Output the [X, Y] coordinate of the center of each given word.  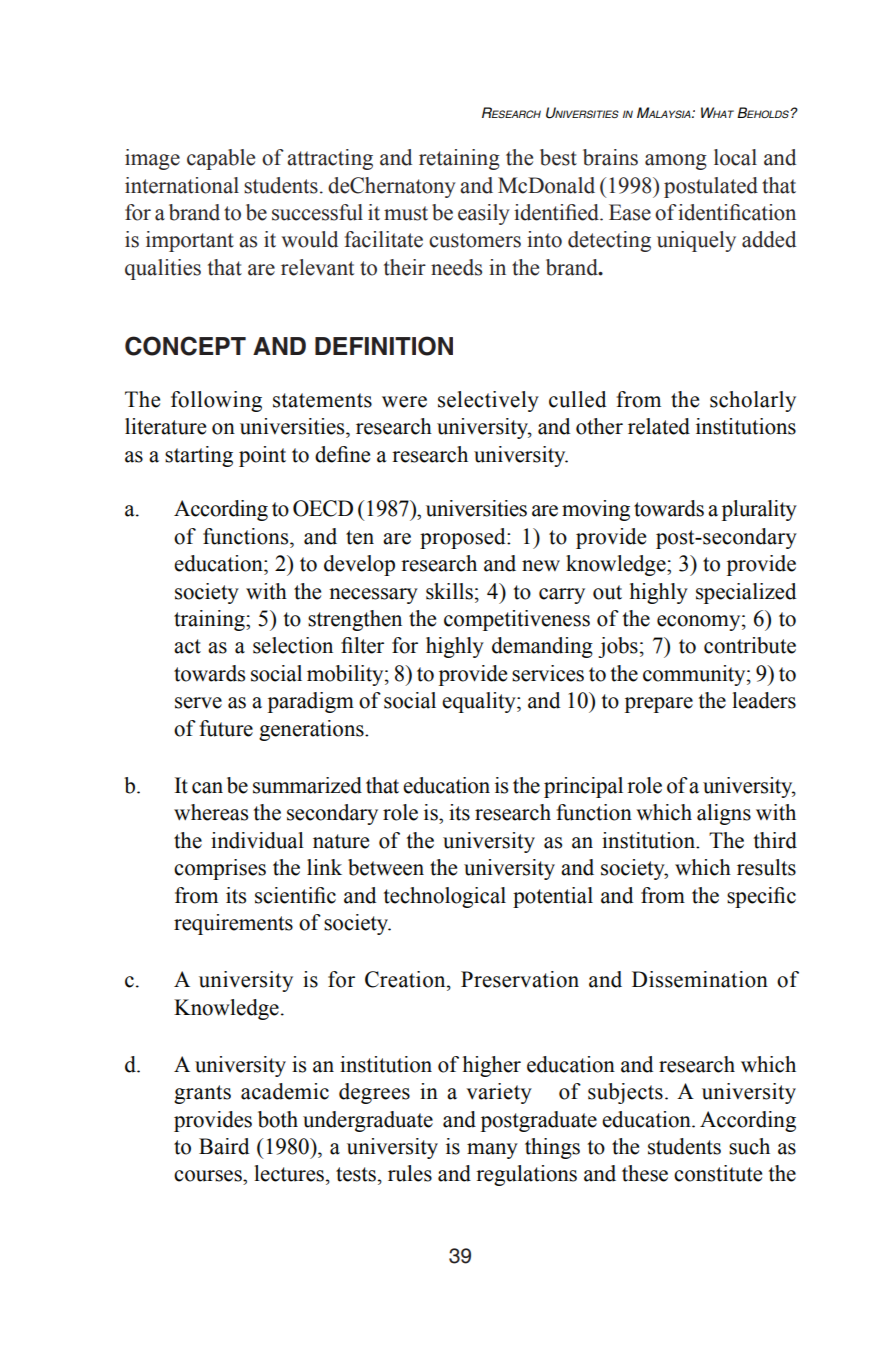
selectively [488, 401]
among [676, 162]
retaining [459, 159]
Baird [224, 1146]
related [659, 426]
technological [444, 897]
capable [221, 159]
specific [761, 897]
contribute [750, 645]
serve [198, 703]
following [216, 401]
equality [480, 702]
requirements [233, 924]
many [492, 1151]
